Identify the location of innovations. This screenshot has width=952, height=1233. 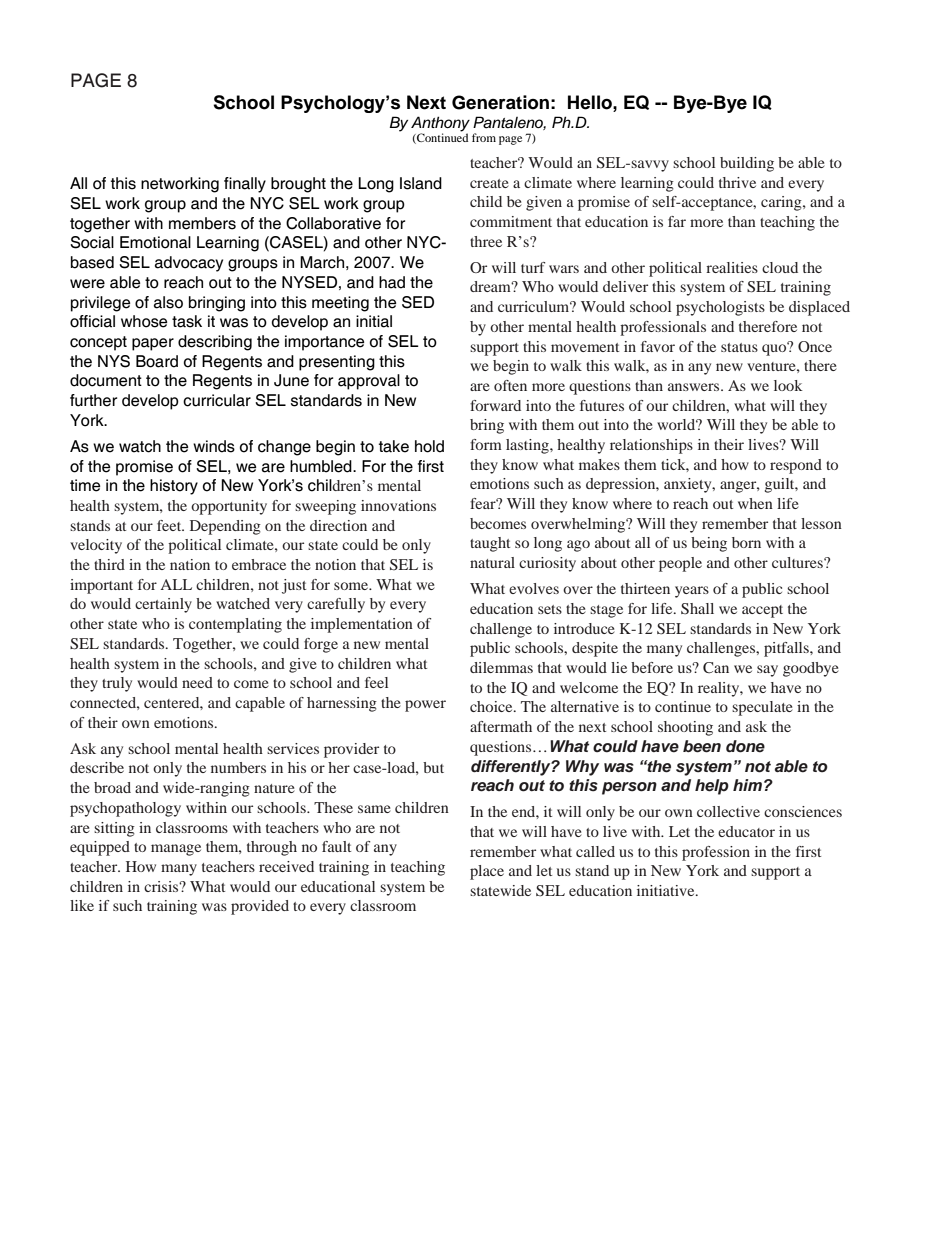
(398, 505).
